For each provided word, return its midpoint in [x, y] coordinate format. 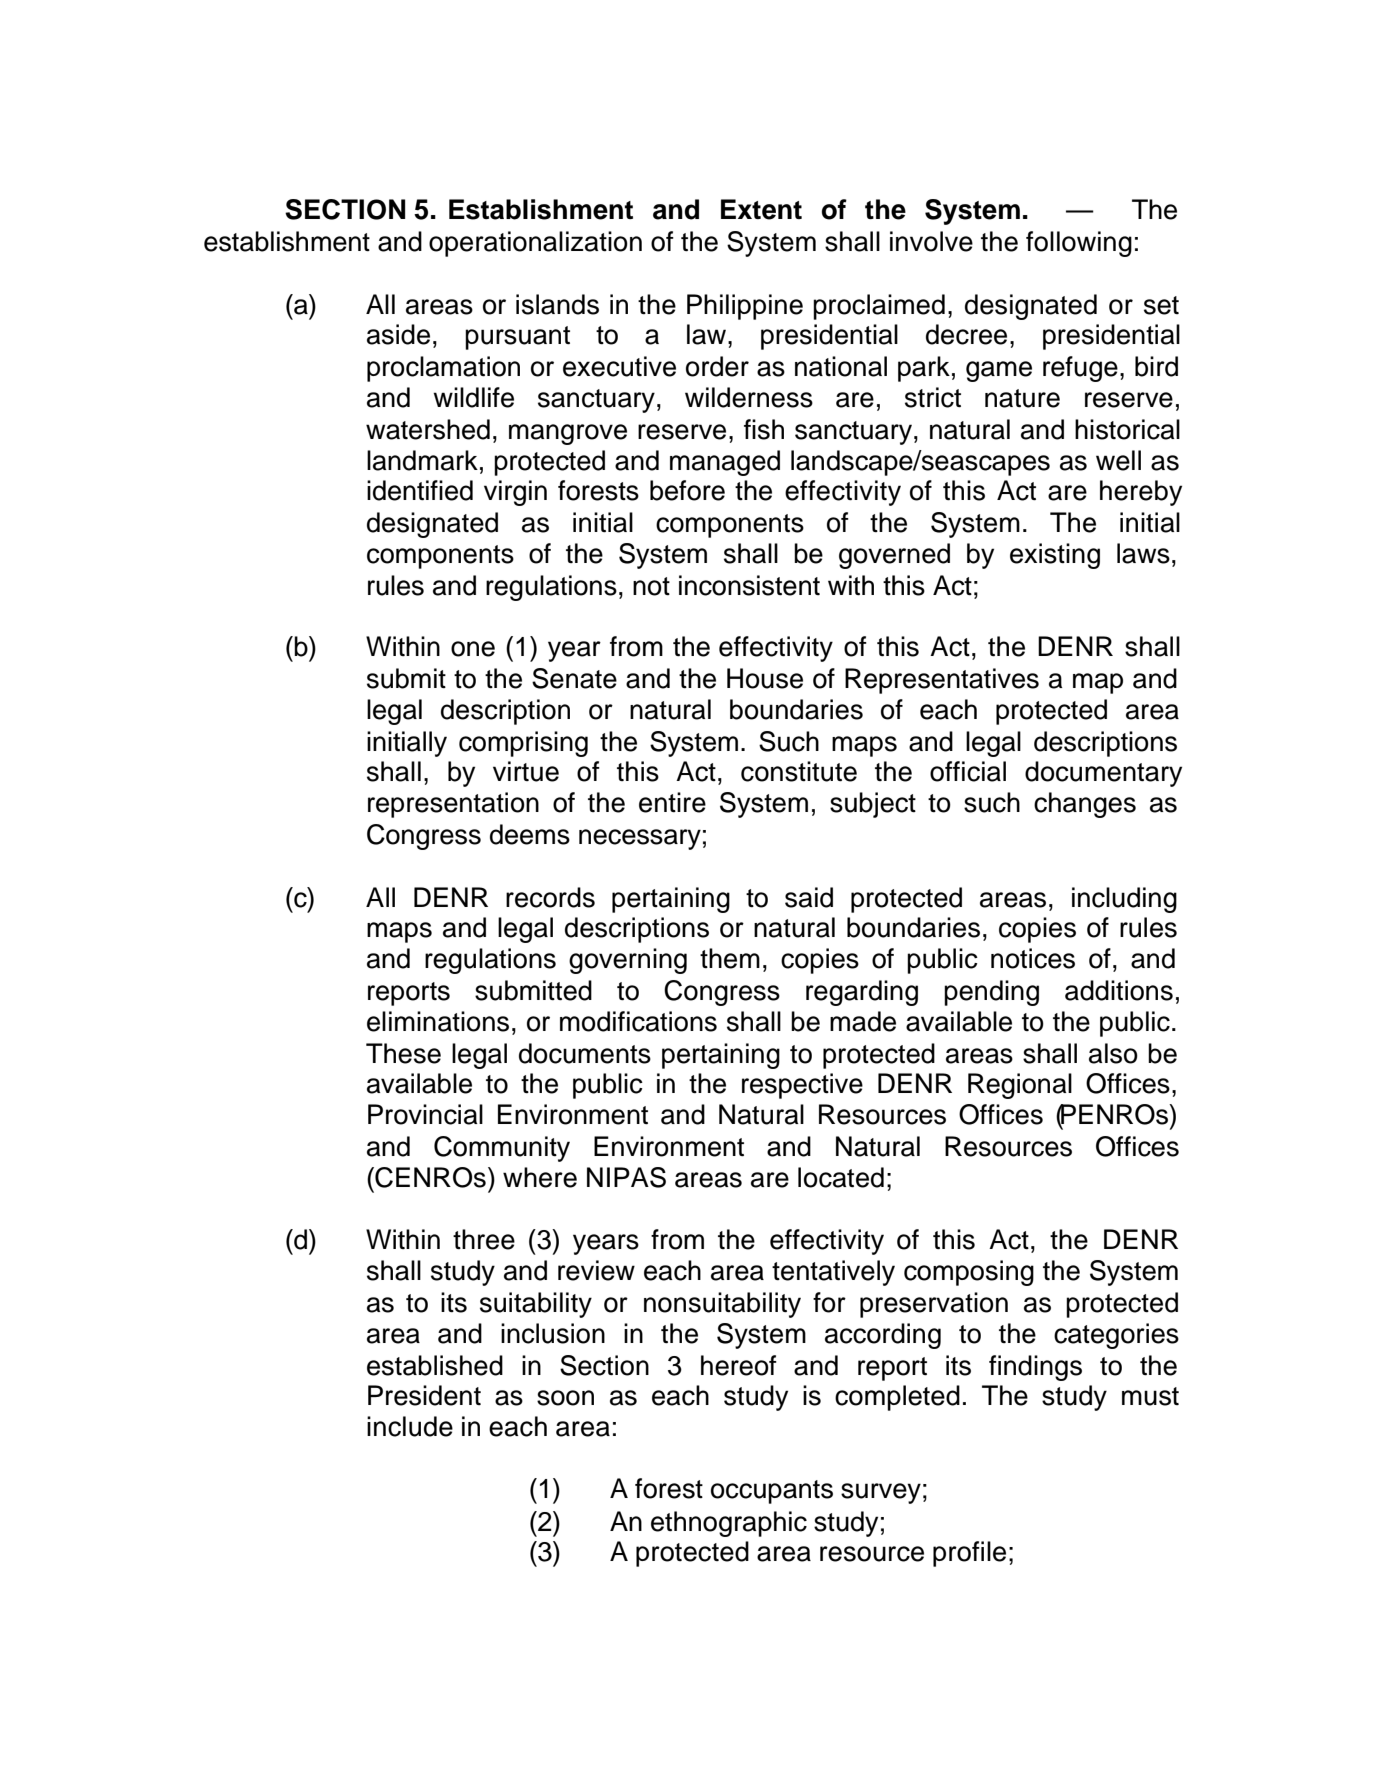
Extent [761, 209]
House [765, 678]
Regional [1020, 1086]
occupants [772, 1492]
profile [969, 1554]
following [1079, 244]
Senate [574, 678]
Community [502, 1149]
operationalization [535, 244]
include [410, 1426]
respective [802, 1086]
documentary [1103, 774]
